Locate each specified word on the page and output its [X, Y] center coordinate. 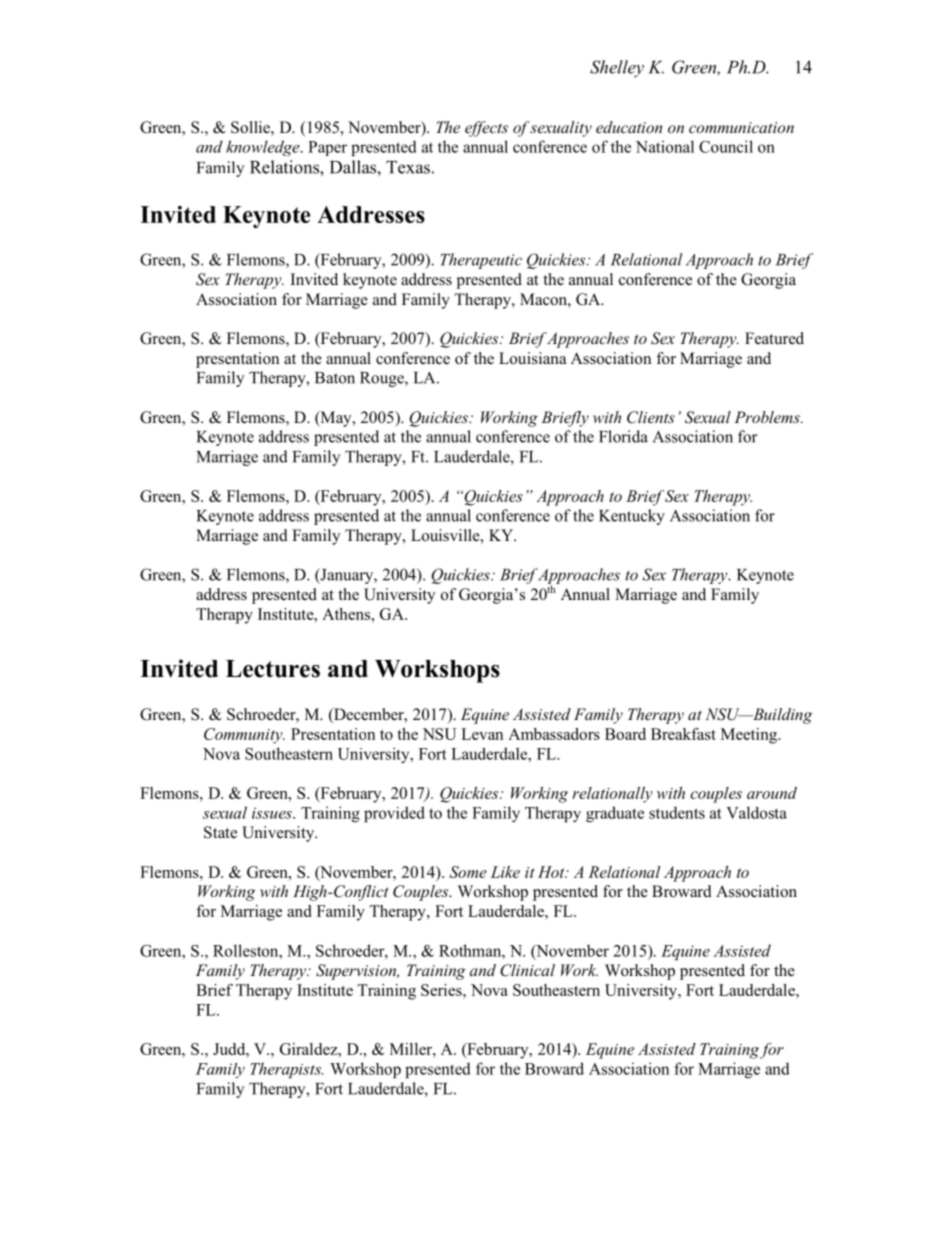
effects [486, 129]
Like [505, 872]
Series [442, 990]
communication [741, 127]
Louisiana [532, 358]
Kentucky [632, 517]
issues [273, 813]
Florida [623, 436]
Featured [774, 338]
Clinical [527, 970]
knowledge [264, 148]
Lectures [273, 669]
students [677, 812]
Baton [335, 378]
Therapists [286, 1070]
